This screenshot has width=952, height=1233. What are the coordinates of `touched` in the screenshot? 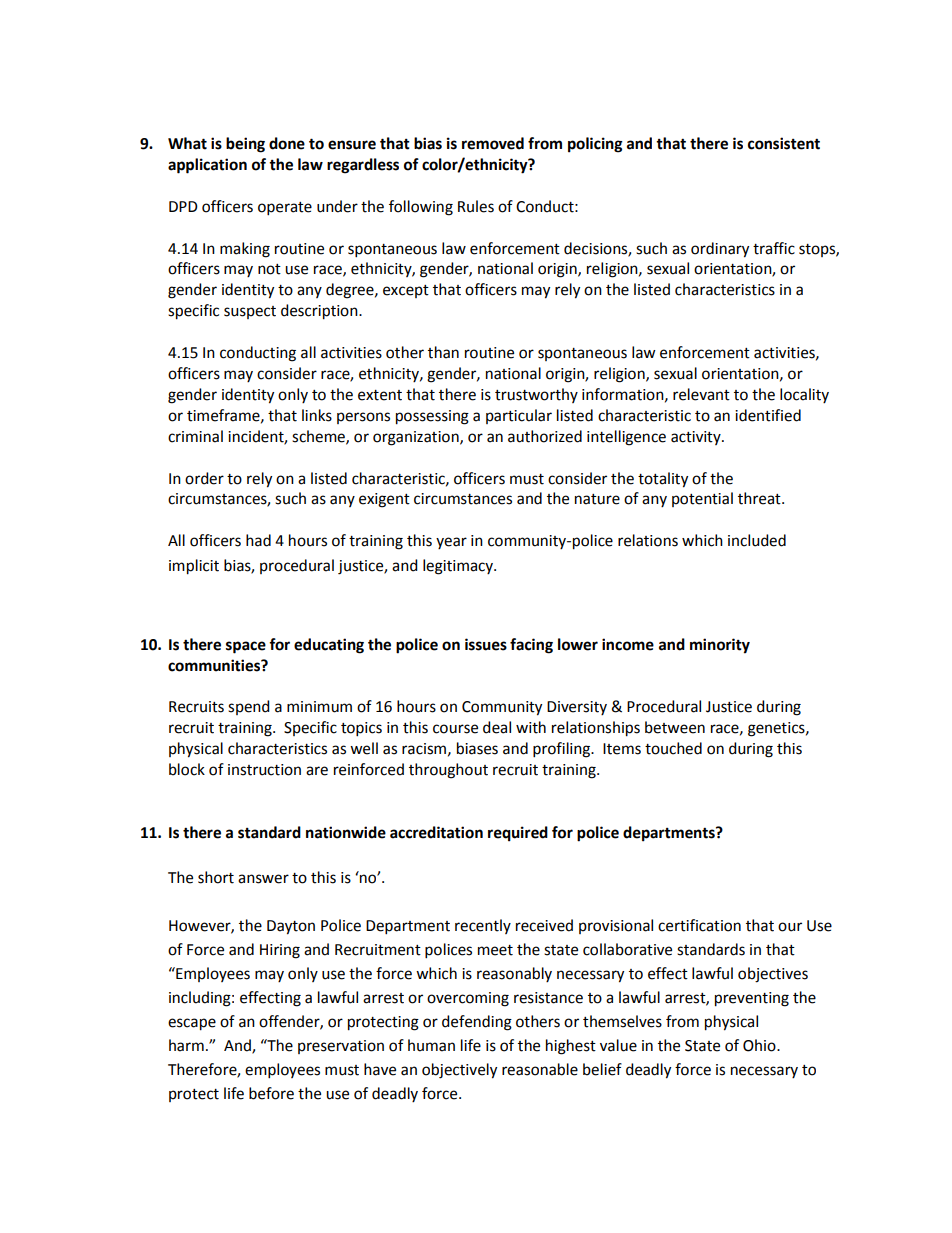 It's located at (673, 748).
